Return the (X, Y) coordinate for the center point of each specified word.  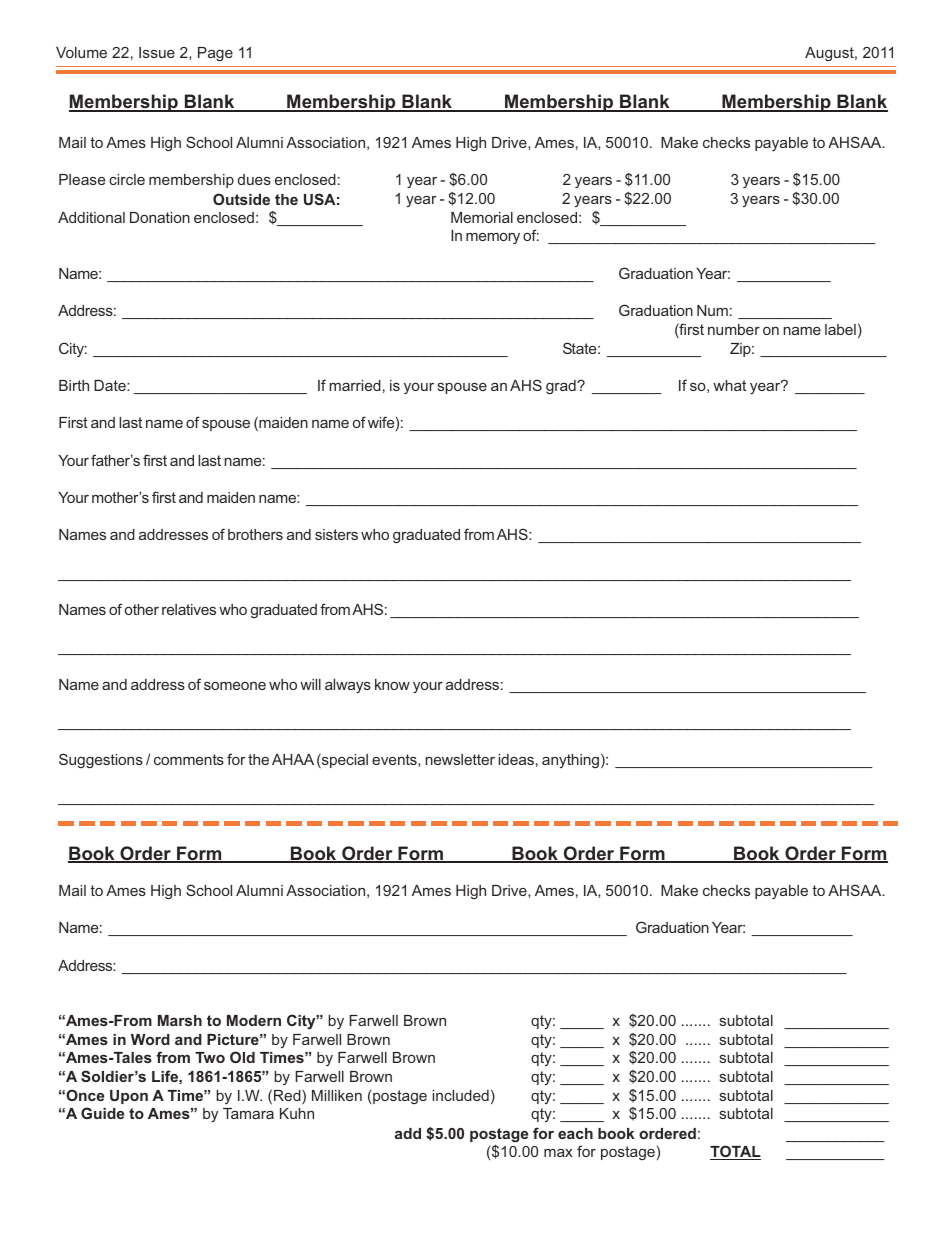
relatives (189, 609)
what (729, 385)
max (558, 1153)
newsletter (460, 759)
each (575, 1133)
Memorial (482, 217)
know (392, 684)
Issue (157, 52)
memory (493, 238)
